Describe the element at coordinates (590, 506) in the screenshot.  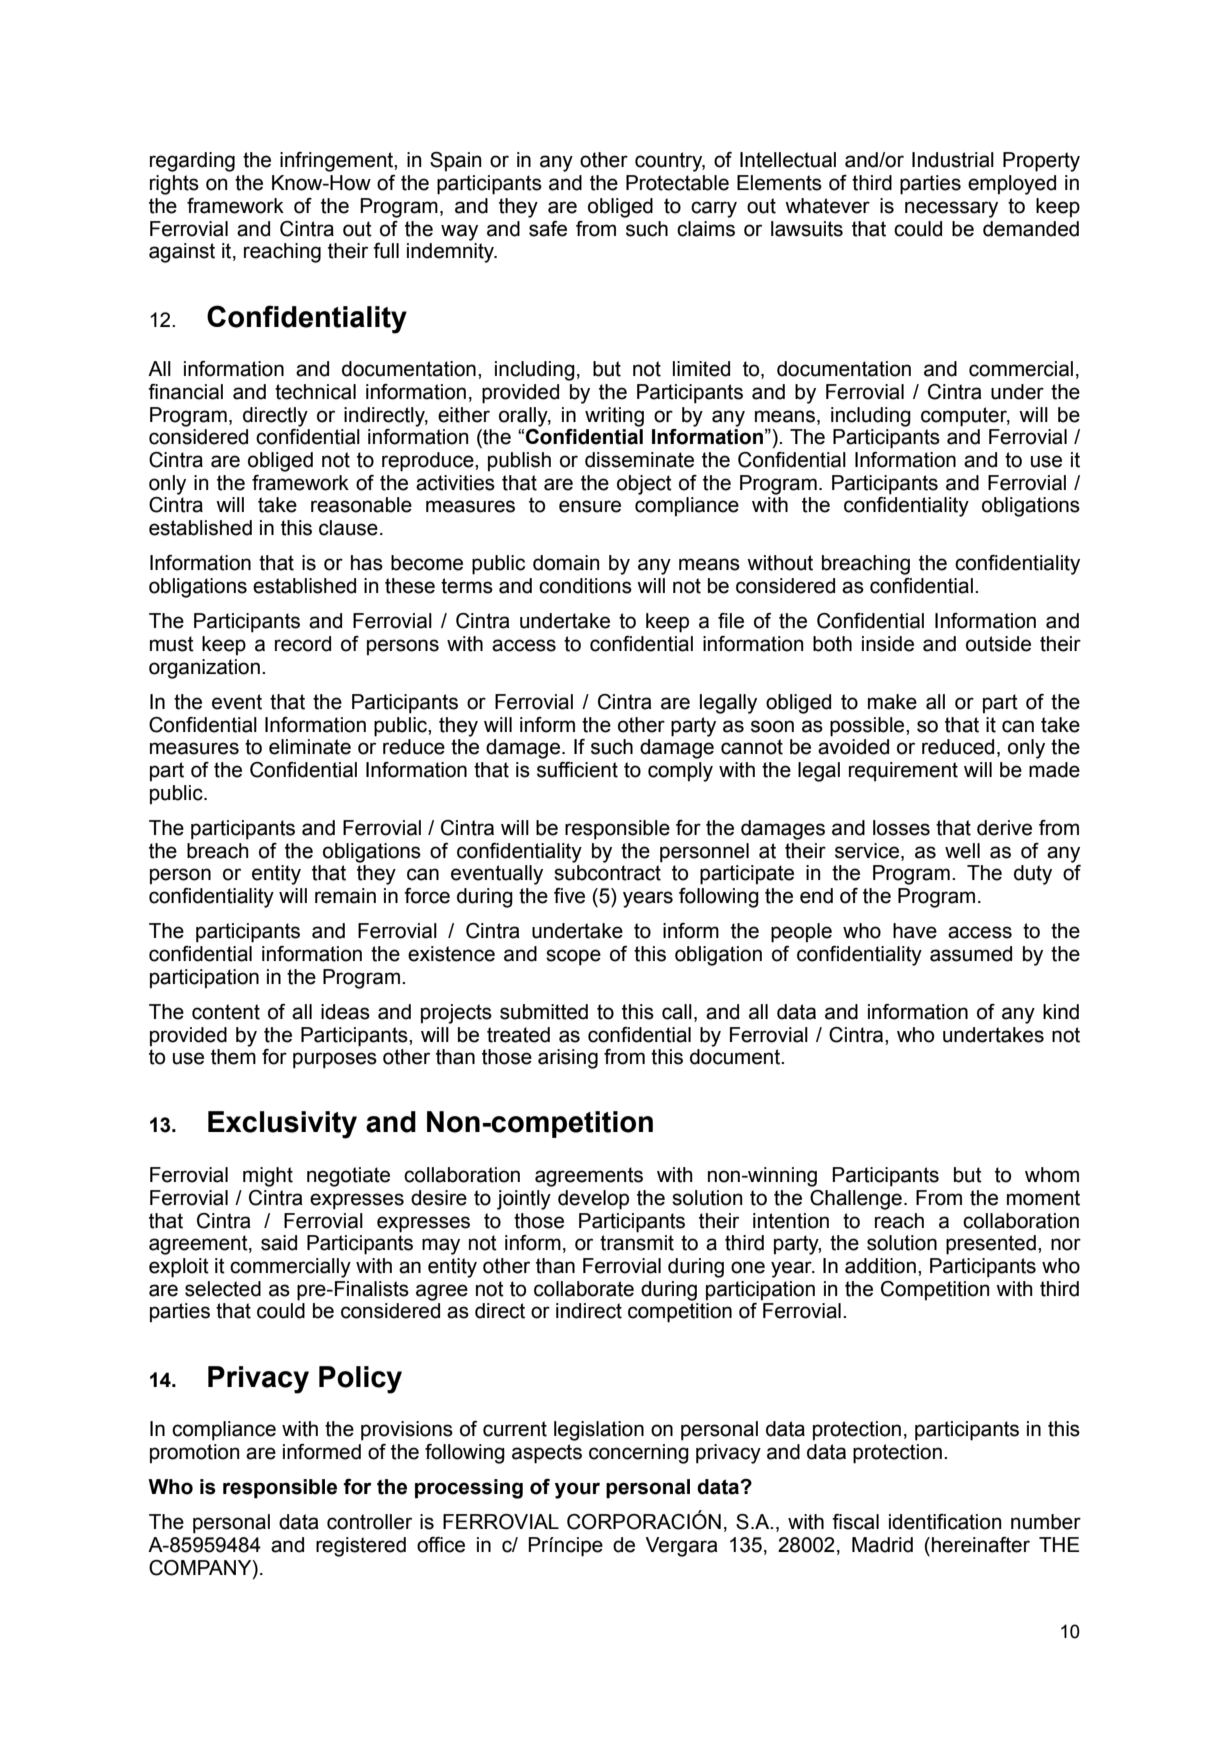
I see `ensure` at that location.
